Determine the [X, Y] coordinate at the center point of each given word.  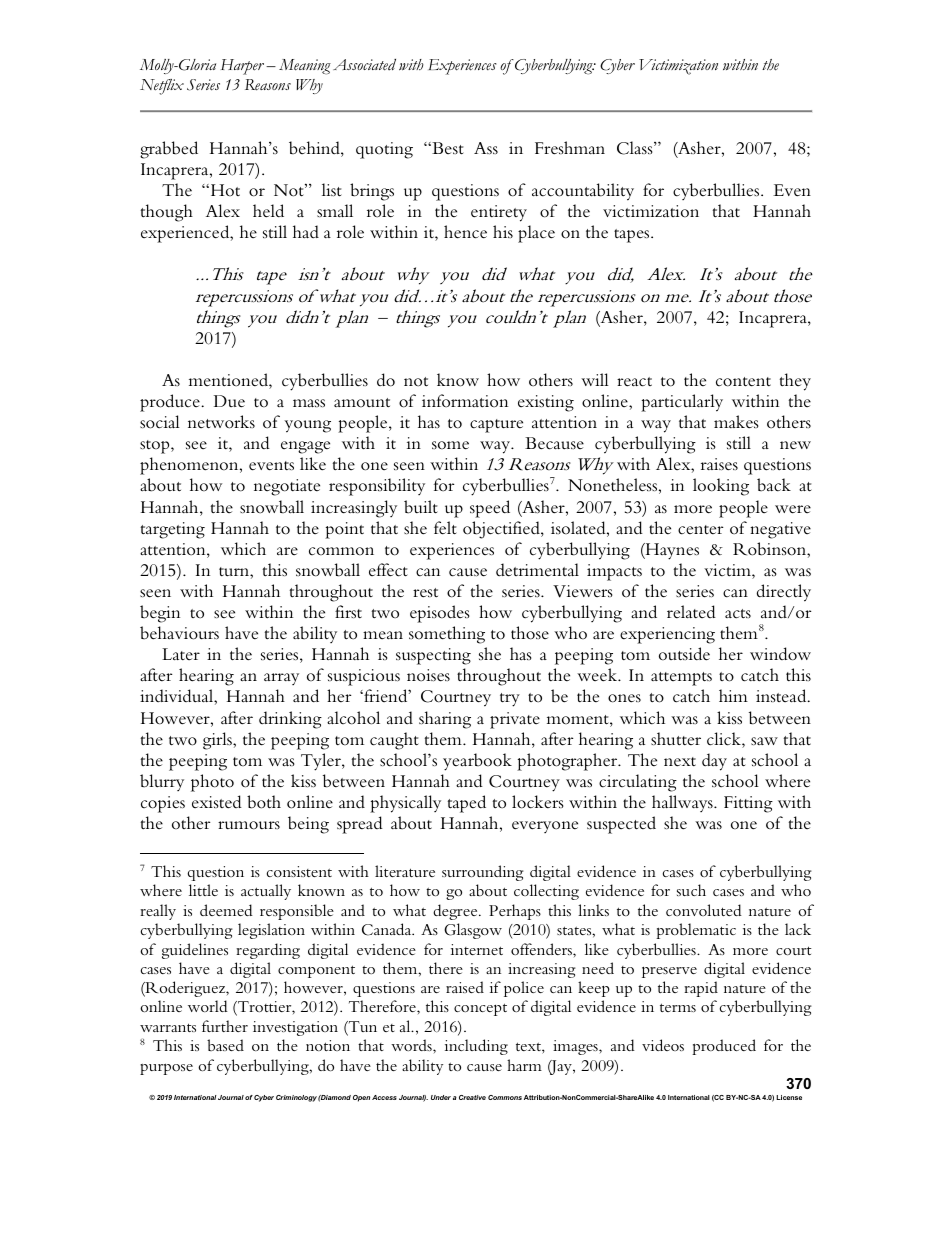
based [225, 1045]
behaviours [179, 633]
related [691, 611]
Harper [244, 67]
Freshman [570, 148]
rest [425, 593]
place [536, 234]
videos [663, 1045]
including [476, 1047]
